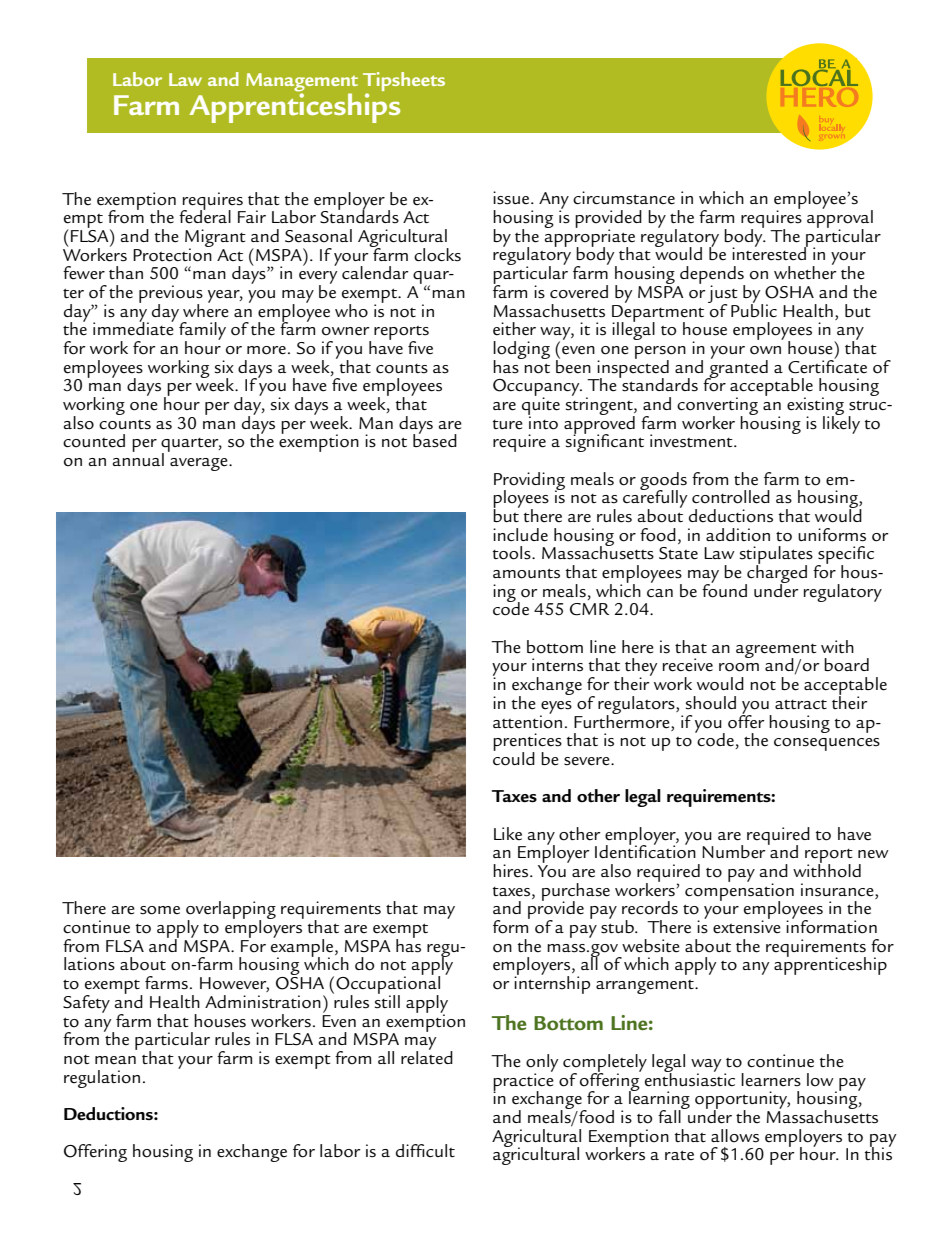 Image resolution: width=952 pixels, height=1233 pixels. I want to click on lodging, so click(521, 351).
